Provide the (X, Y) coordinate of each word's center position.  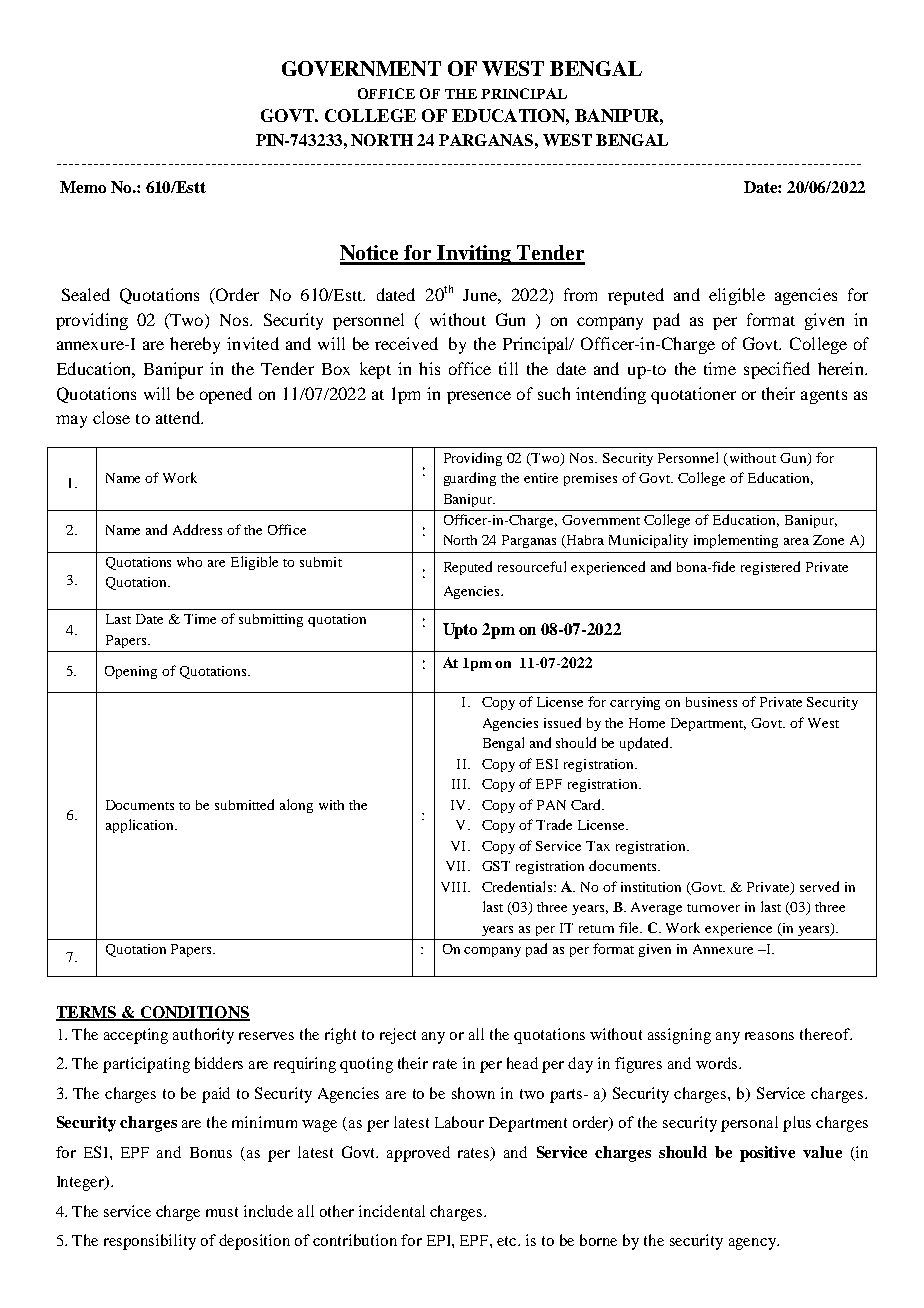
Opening (131, 672)
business (711, 702)
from (580, 294)
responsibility (150, 1242)
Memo (83, 187)
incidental (392, 1211)
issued (562, 722)
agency (753, 1244)
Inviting (475, 255)
